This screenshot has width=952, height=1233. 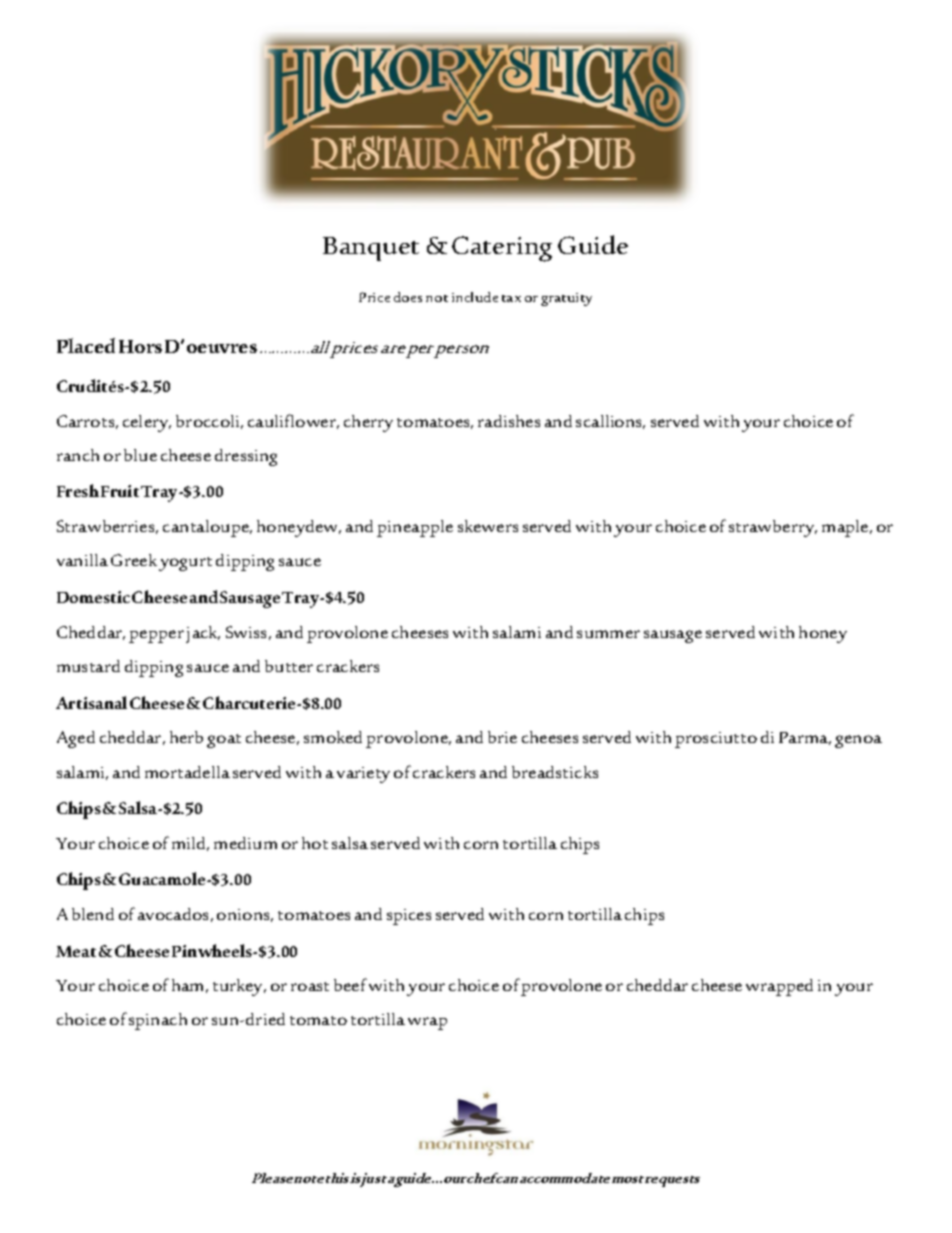 I want to click on does, so click(x=408, y=297).
